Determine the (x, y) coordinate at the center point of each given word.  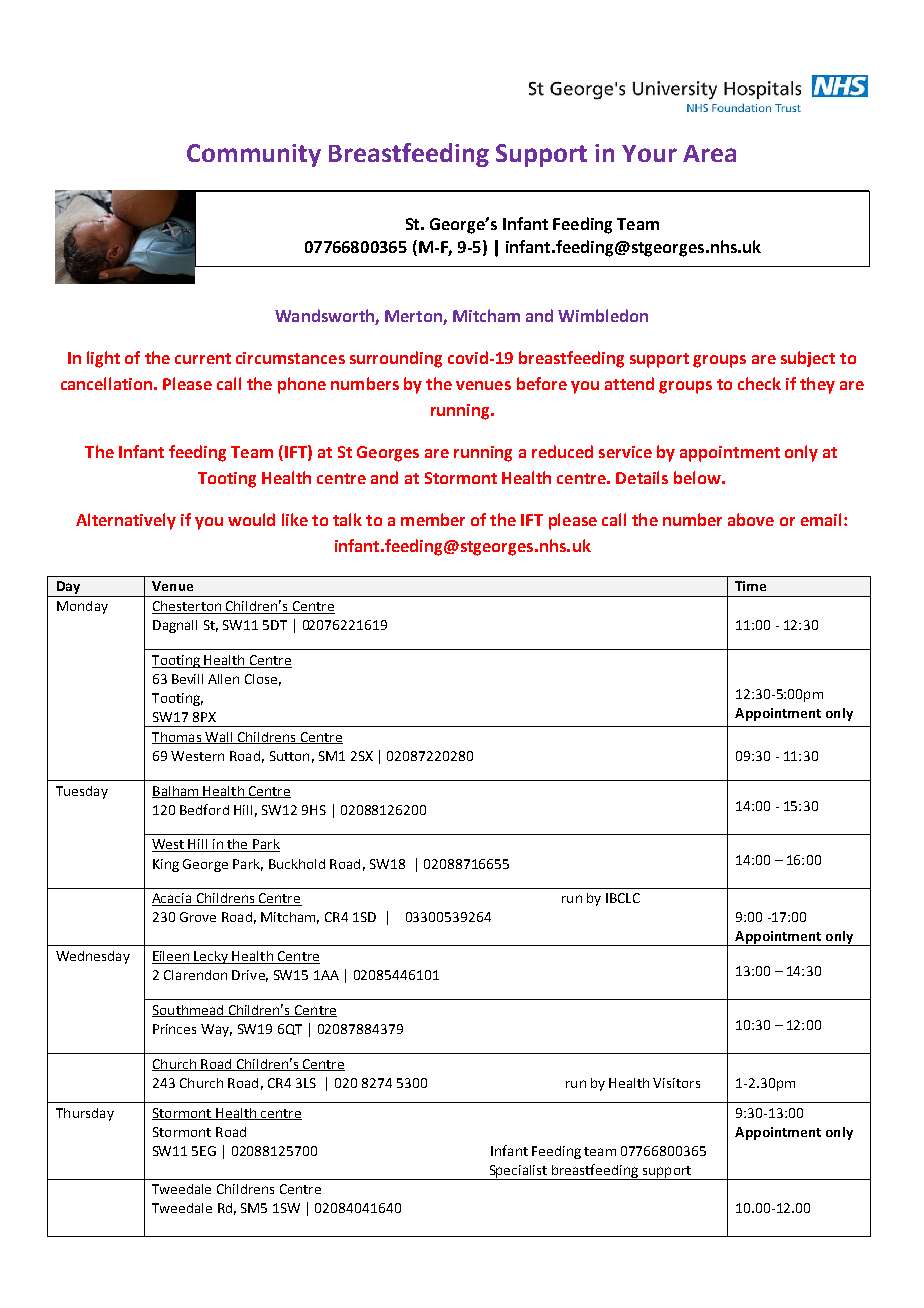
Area (709, 153)
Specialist (518, 1172)
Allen (223, 679)
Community (254, 155)
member (433, 519)
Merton (414, 317)
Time (750, 586)
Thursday (85, 1114)
